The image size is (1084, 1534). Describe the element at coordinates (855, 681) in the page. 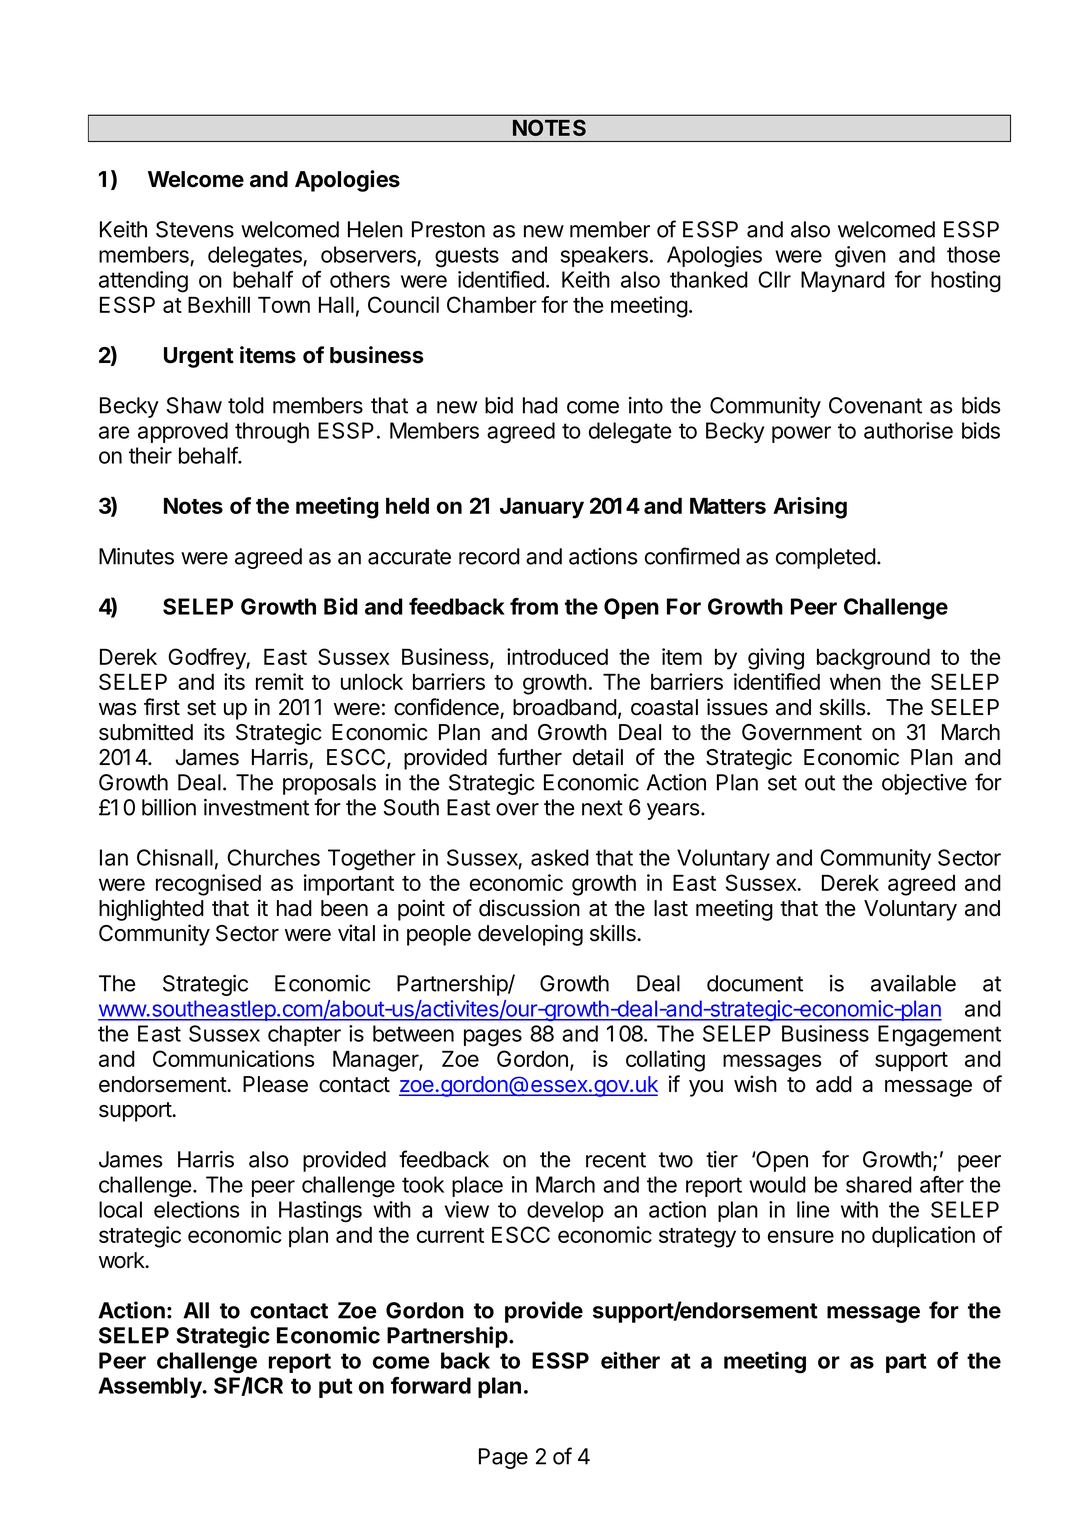

I see `when` at that location.
